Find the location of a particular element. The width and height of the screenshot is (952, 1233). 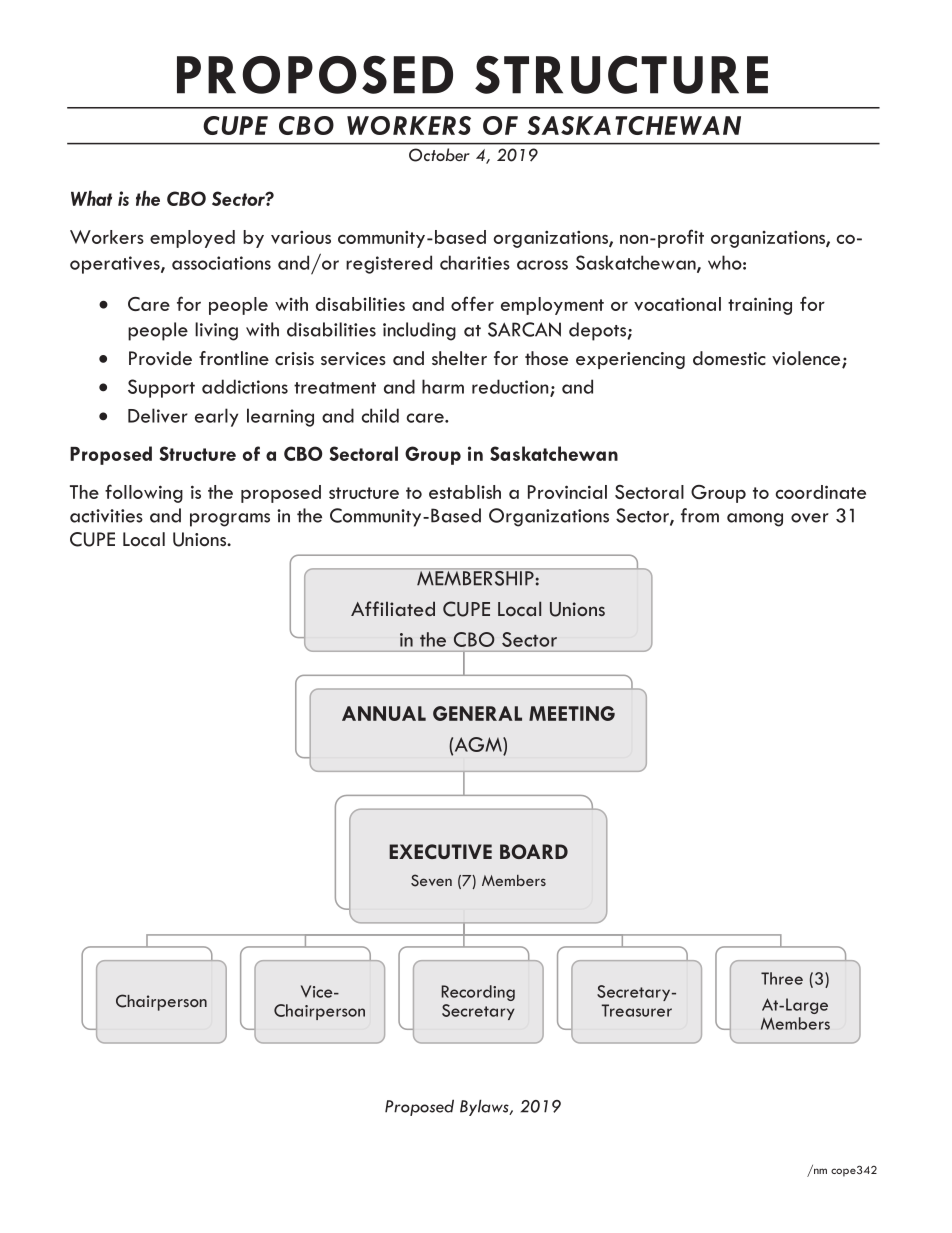

October is located at coordinates (439, 155).
